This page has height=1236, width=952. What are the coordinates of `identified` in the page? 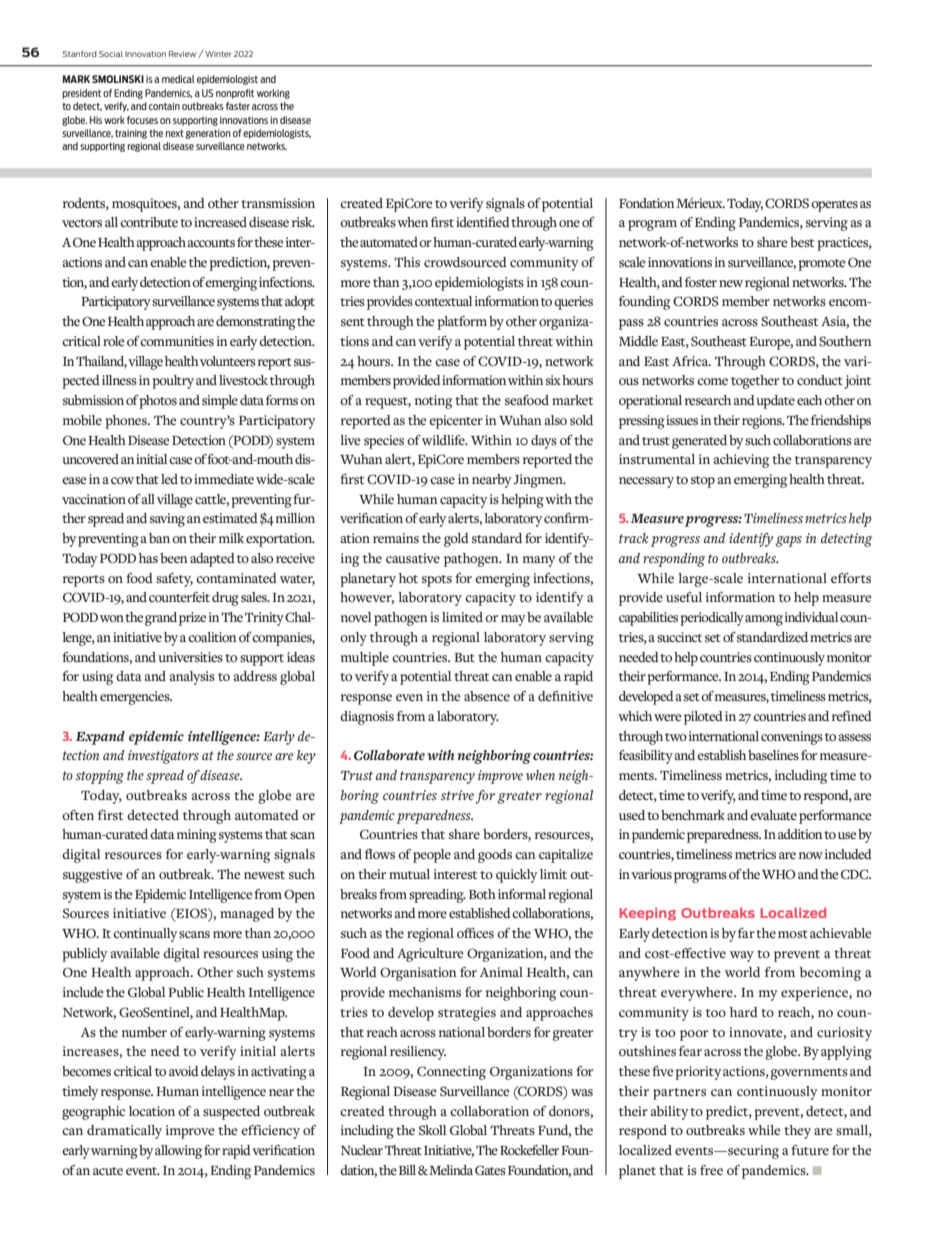 It's located at (483, 222).
